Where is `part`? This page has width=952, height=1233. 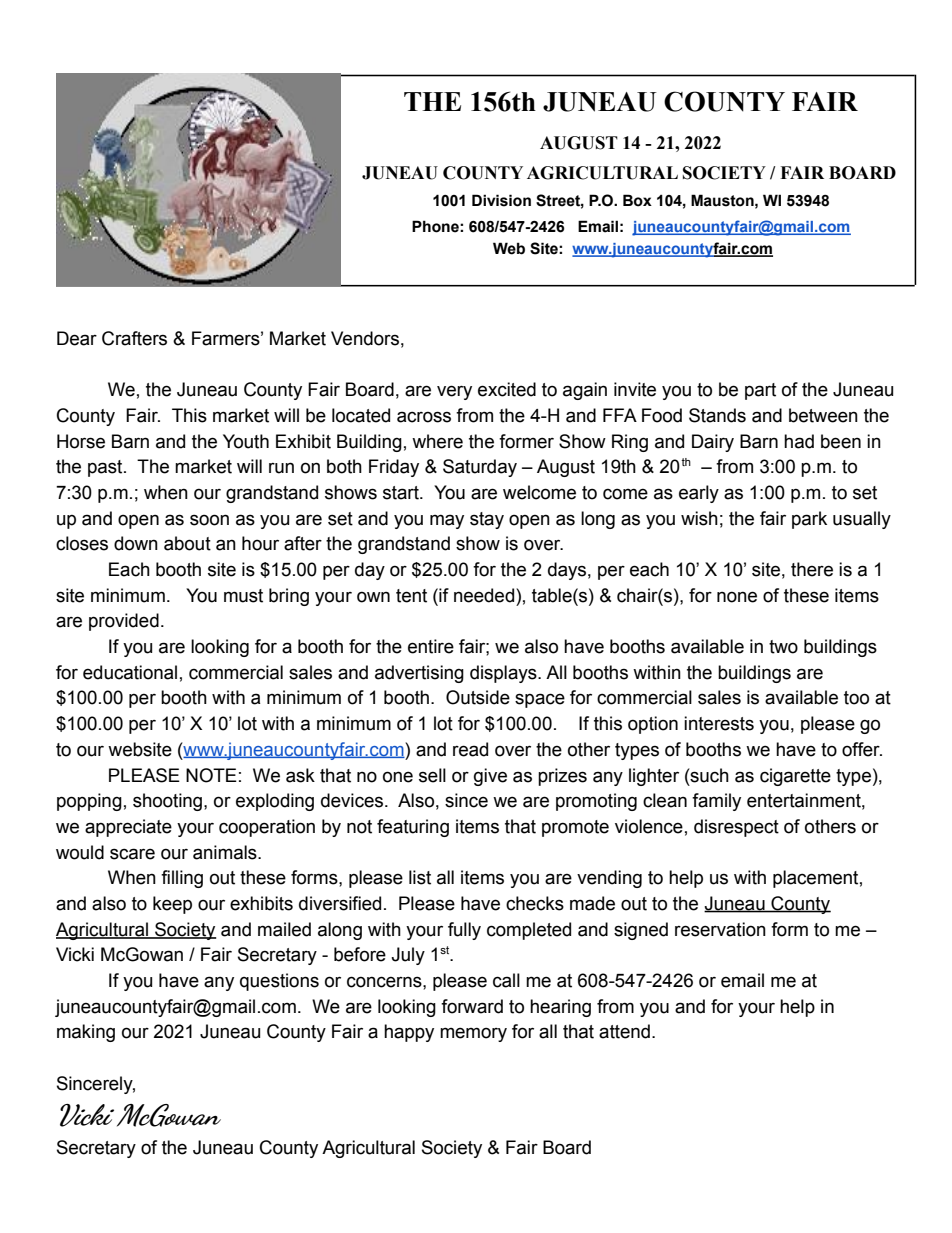
part is located at coordinates (760, 391).
